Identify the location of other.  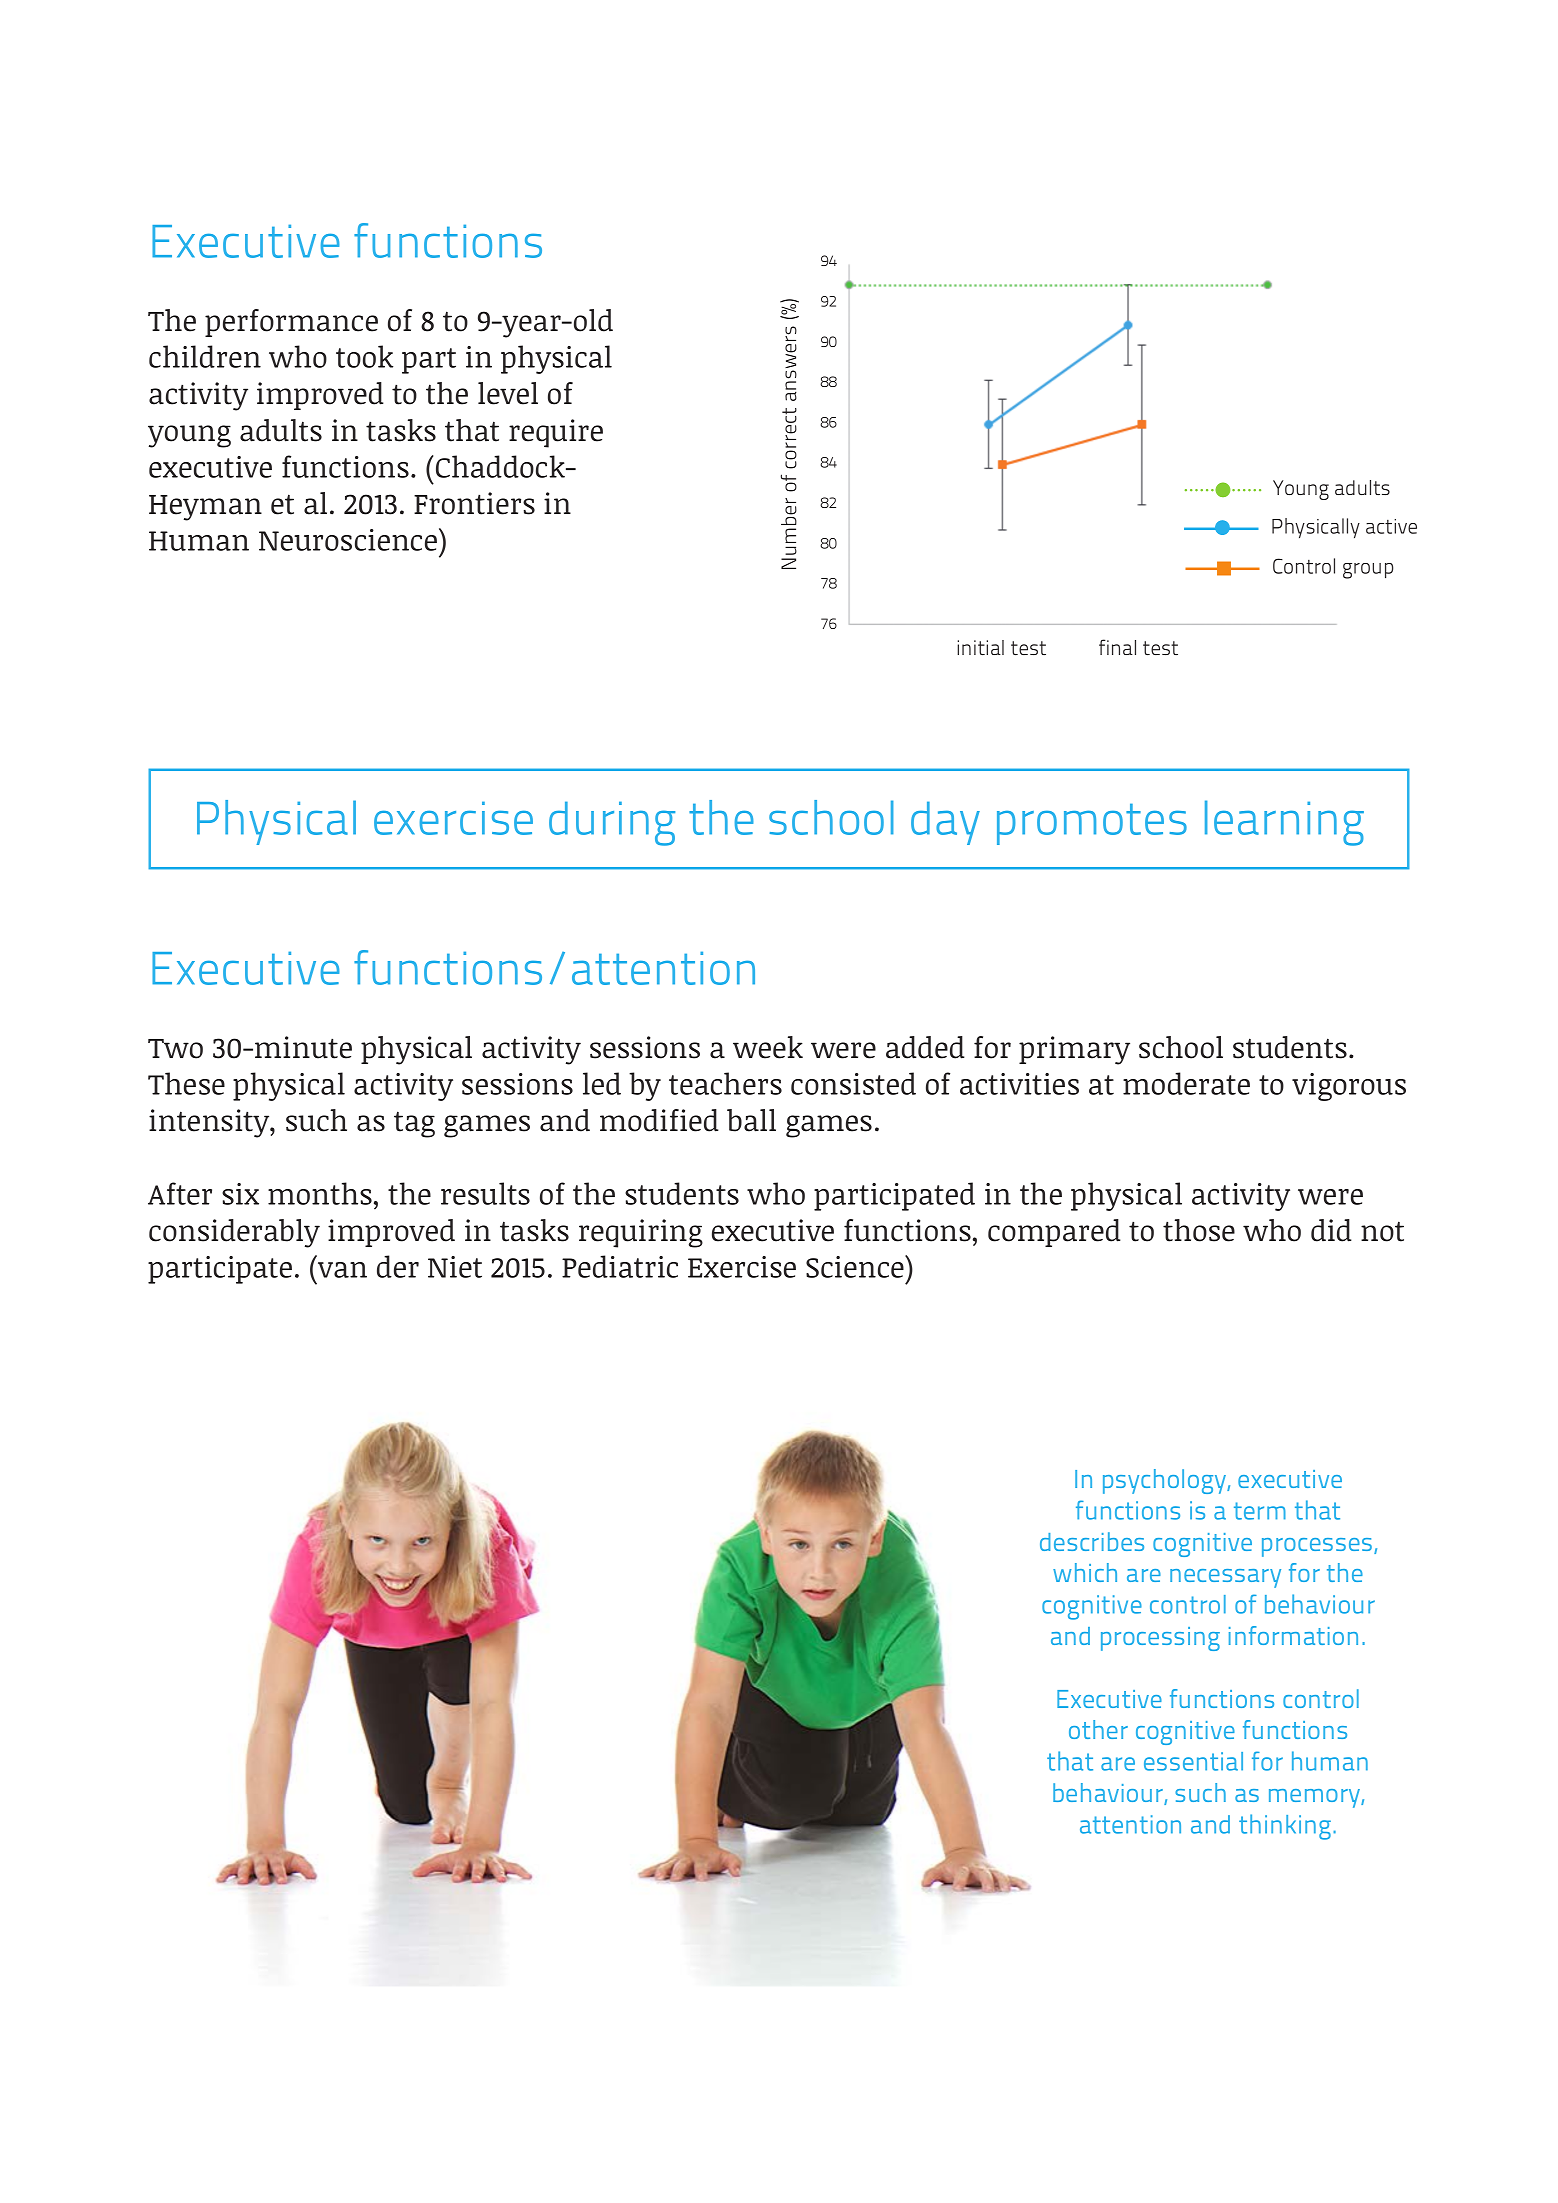
(1098, 1729).
